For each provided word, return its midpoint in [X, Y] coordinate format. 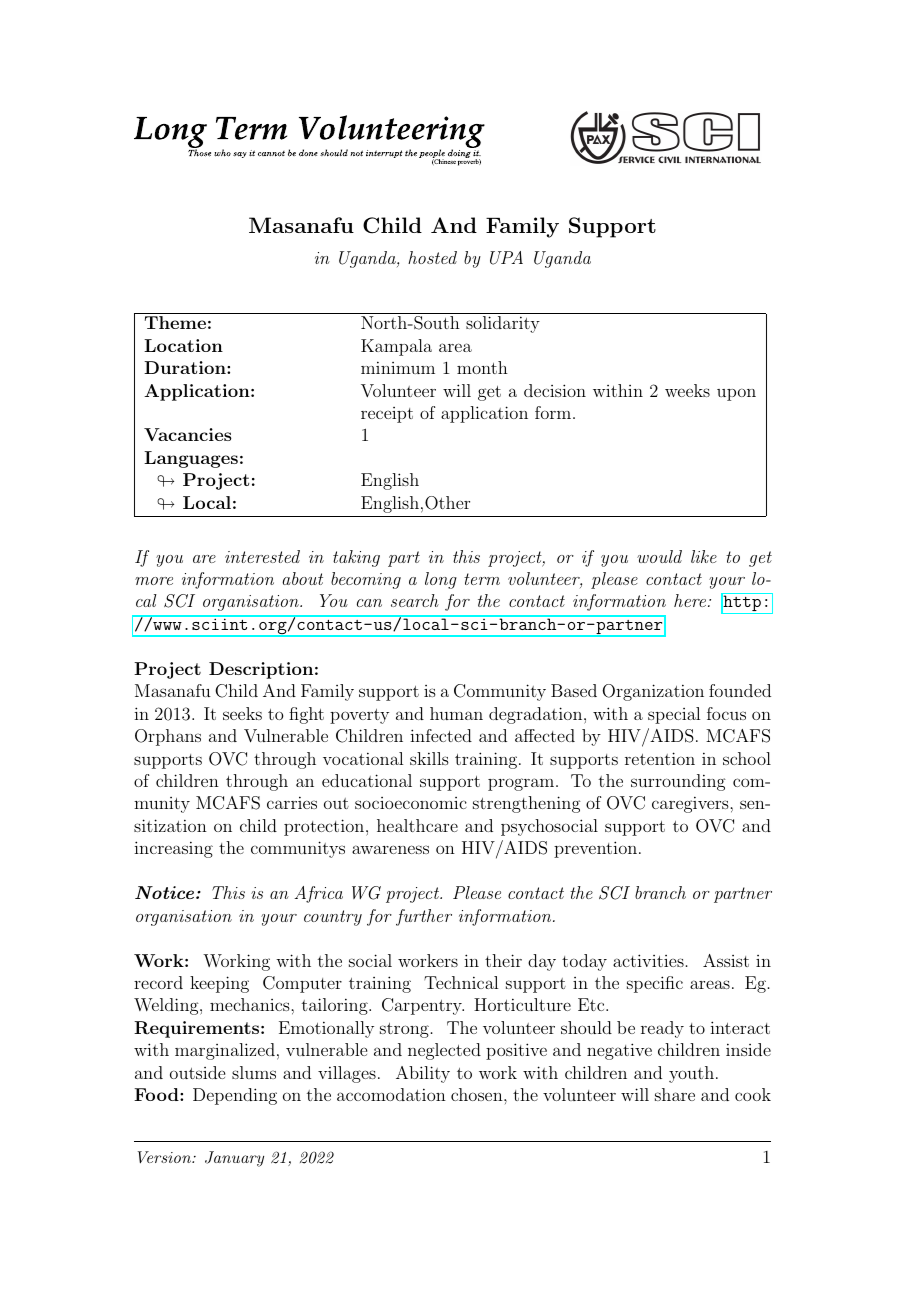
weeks [687, 390]
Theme [175, 322]
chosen [478, 1094]
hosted [432, 257]
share [675, 1094]
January [234, 1159]
